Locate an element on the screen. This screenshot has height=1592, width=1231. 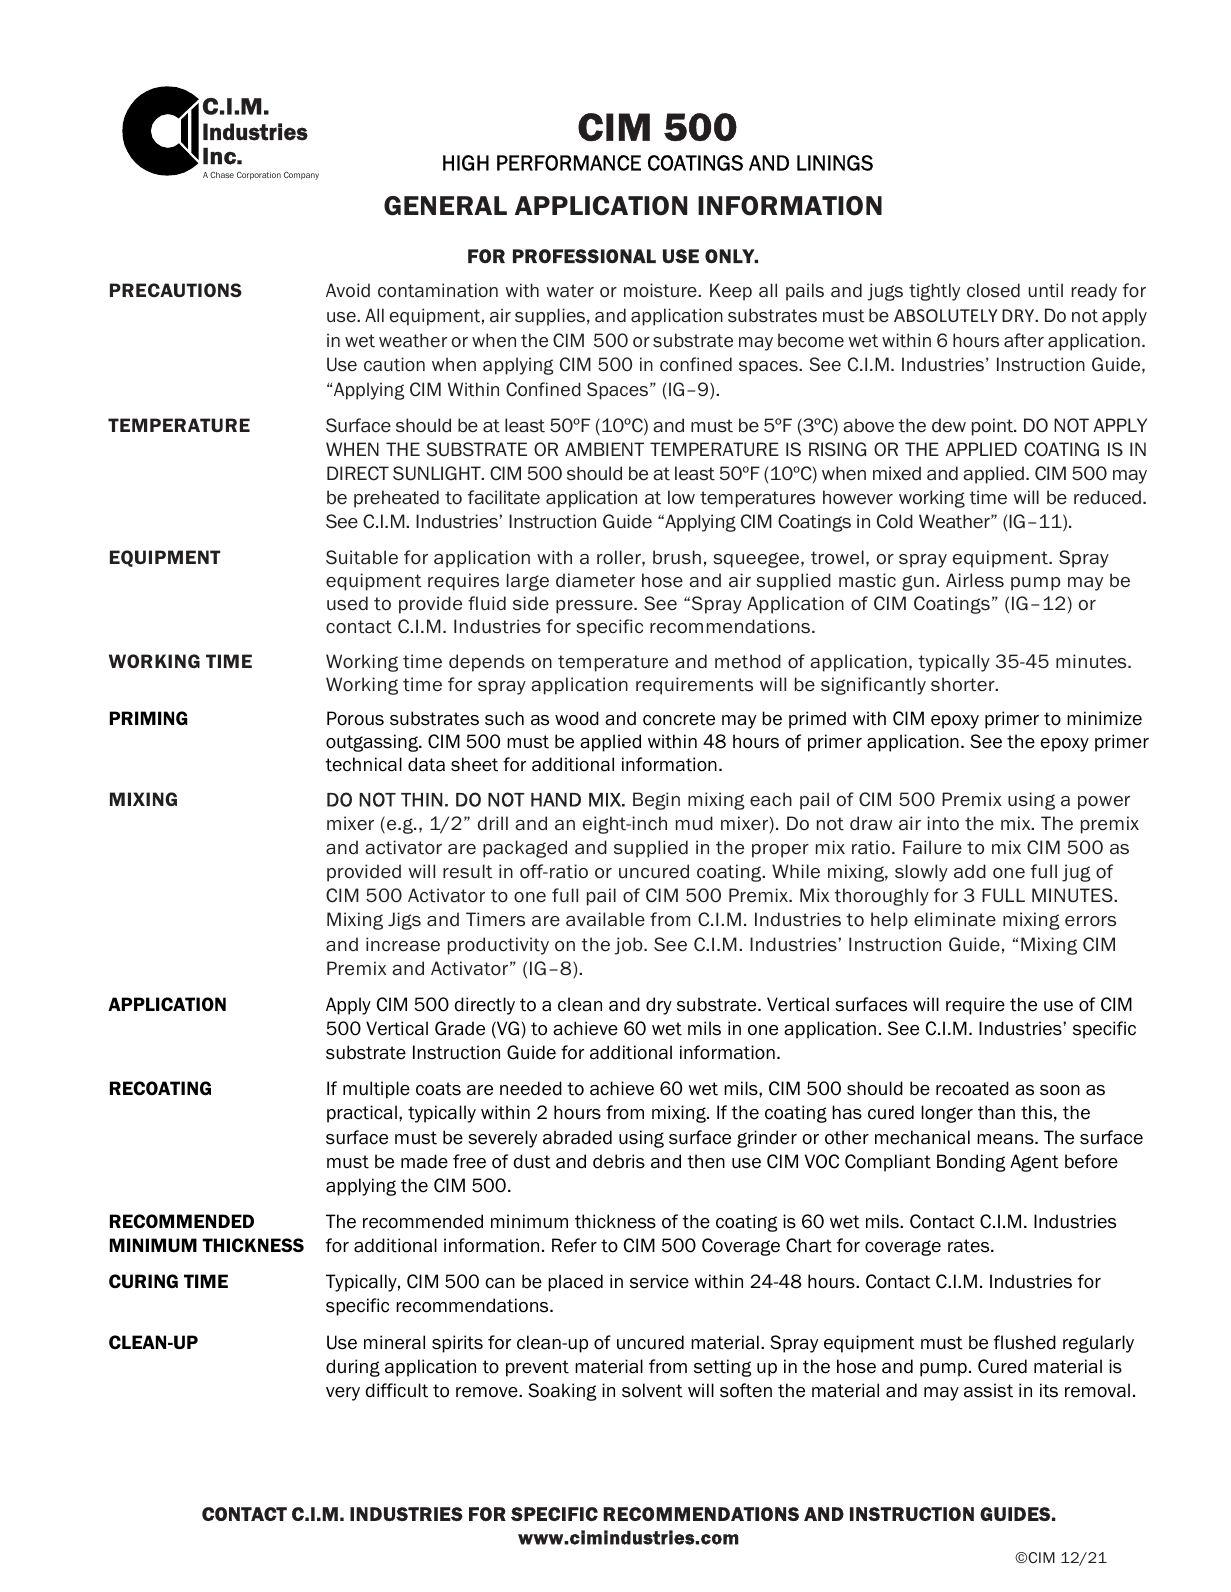
Chase is located at coordinates (222, 175).
